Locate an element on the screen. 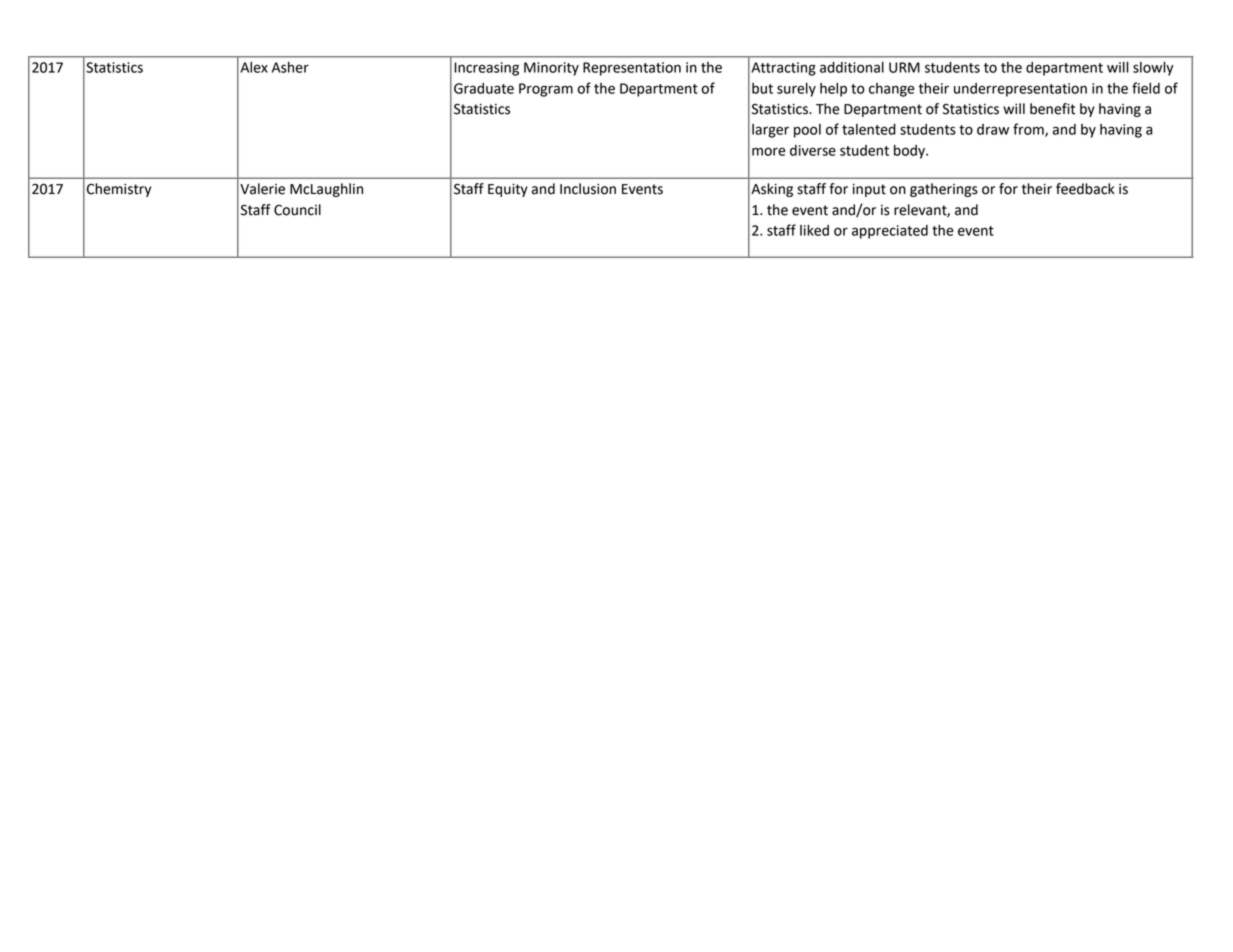 The image size is (1233, 952). feedback is located at coordinates (1085, 189).
